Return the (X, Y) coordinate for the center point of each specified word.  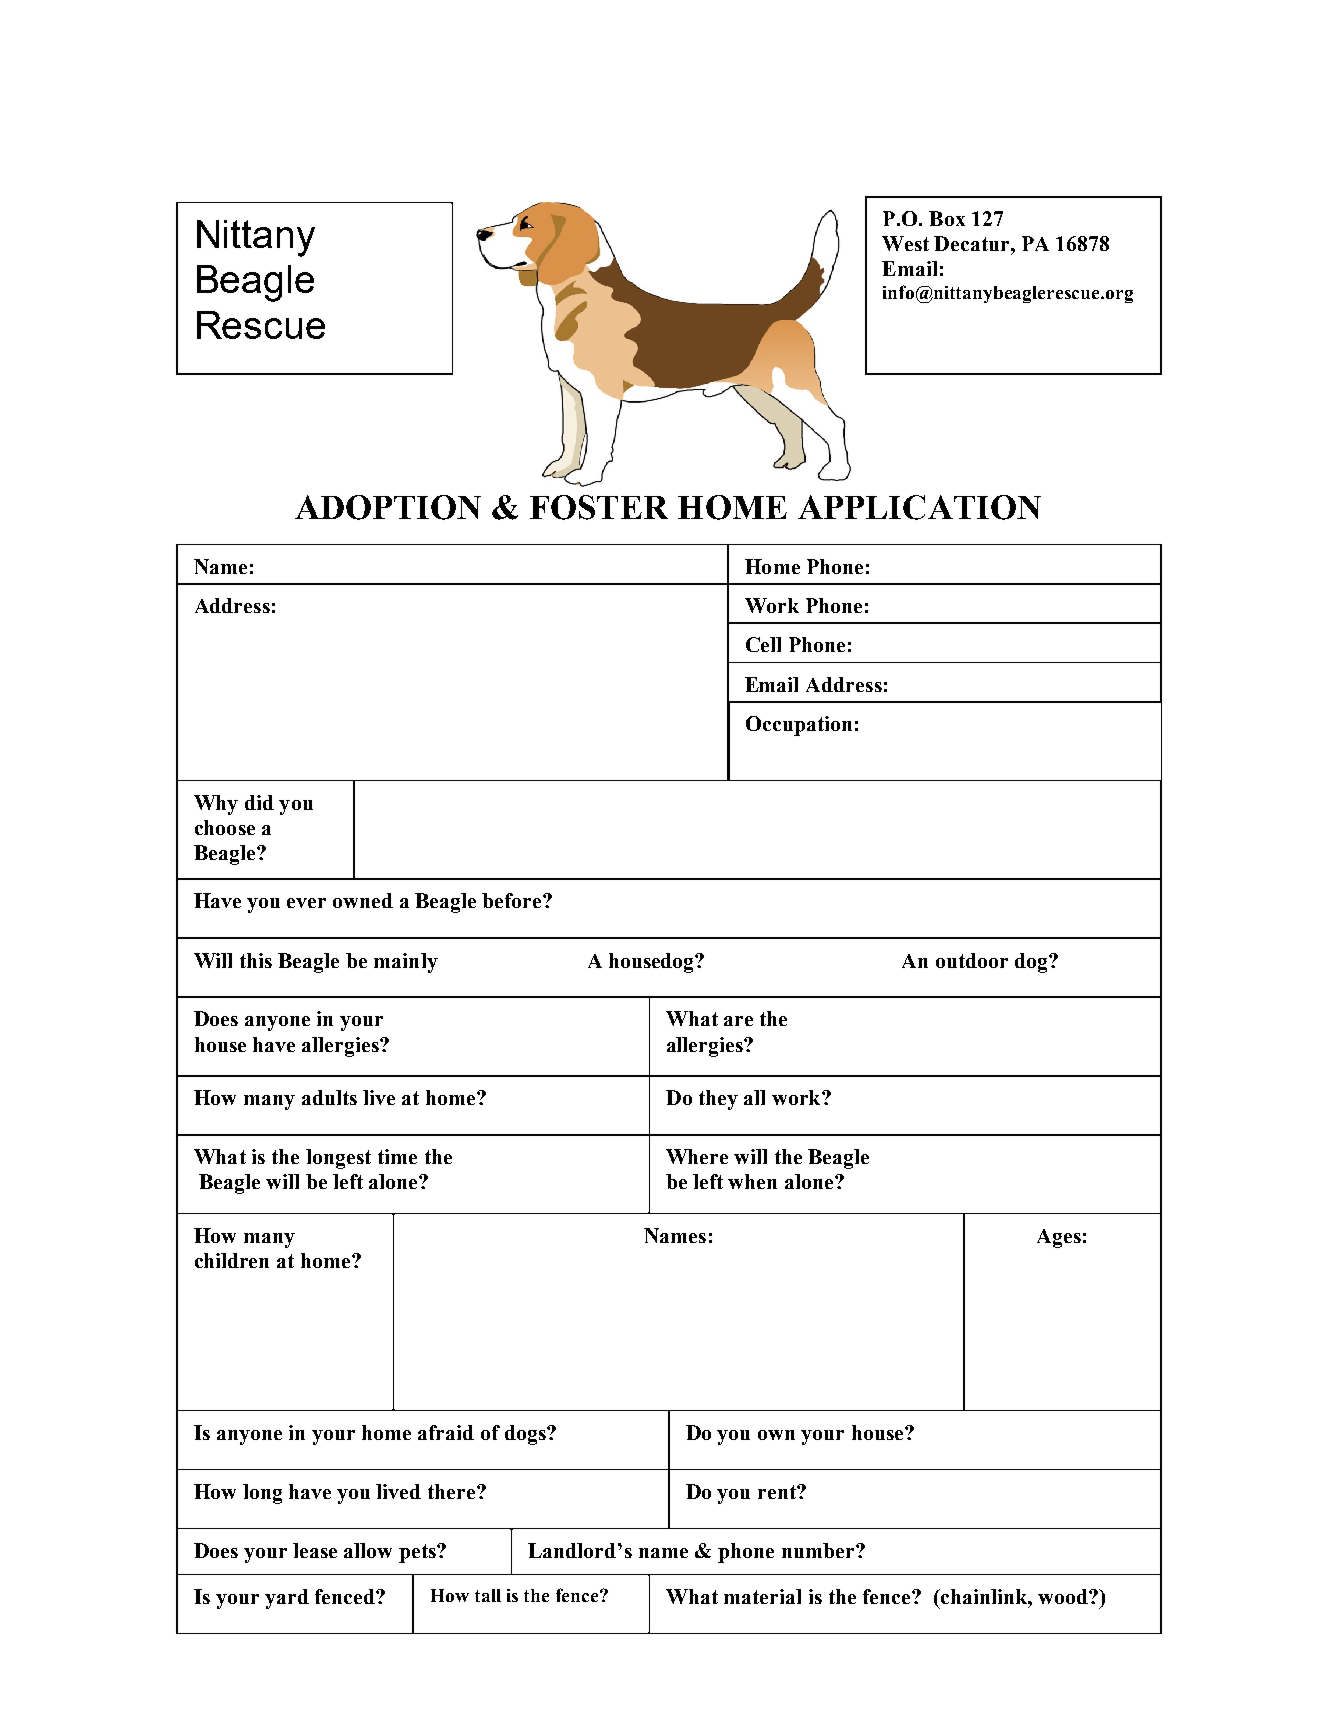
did (259, 802)
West (905, 243)
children (232, 1260)
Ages (1059, 1238)
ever (306, 903)
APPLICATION (919, 507)
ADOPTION (388, 507)
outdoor (972, 960)
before (513, 900)
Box (947, 218)
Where (697, 1156)
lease (315, 1550)
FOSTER (599, 507)
